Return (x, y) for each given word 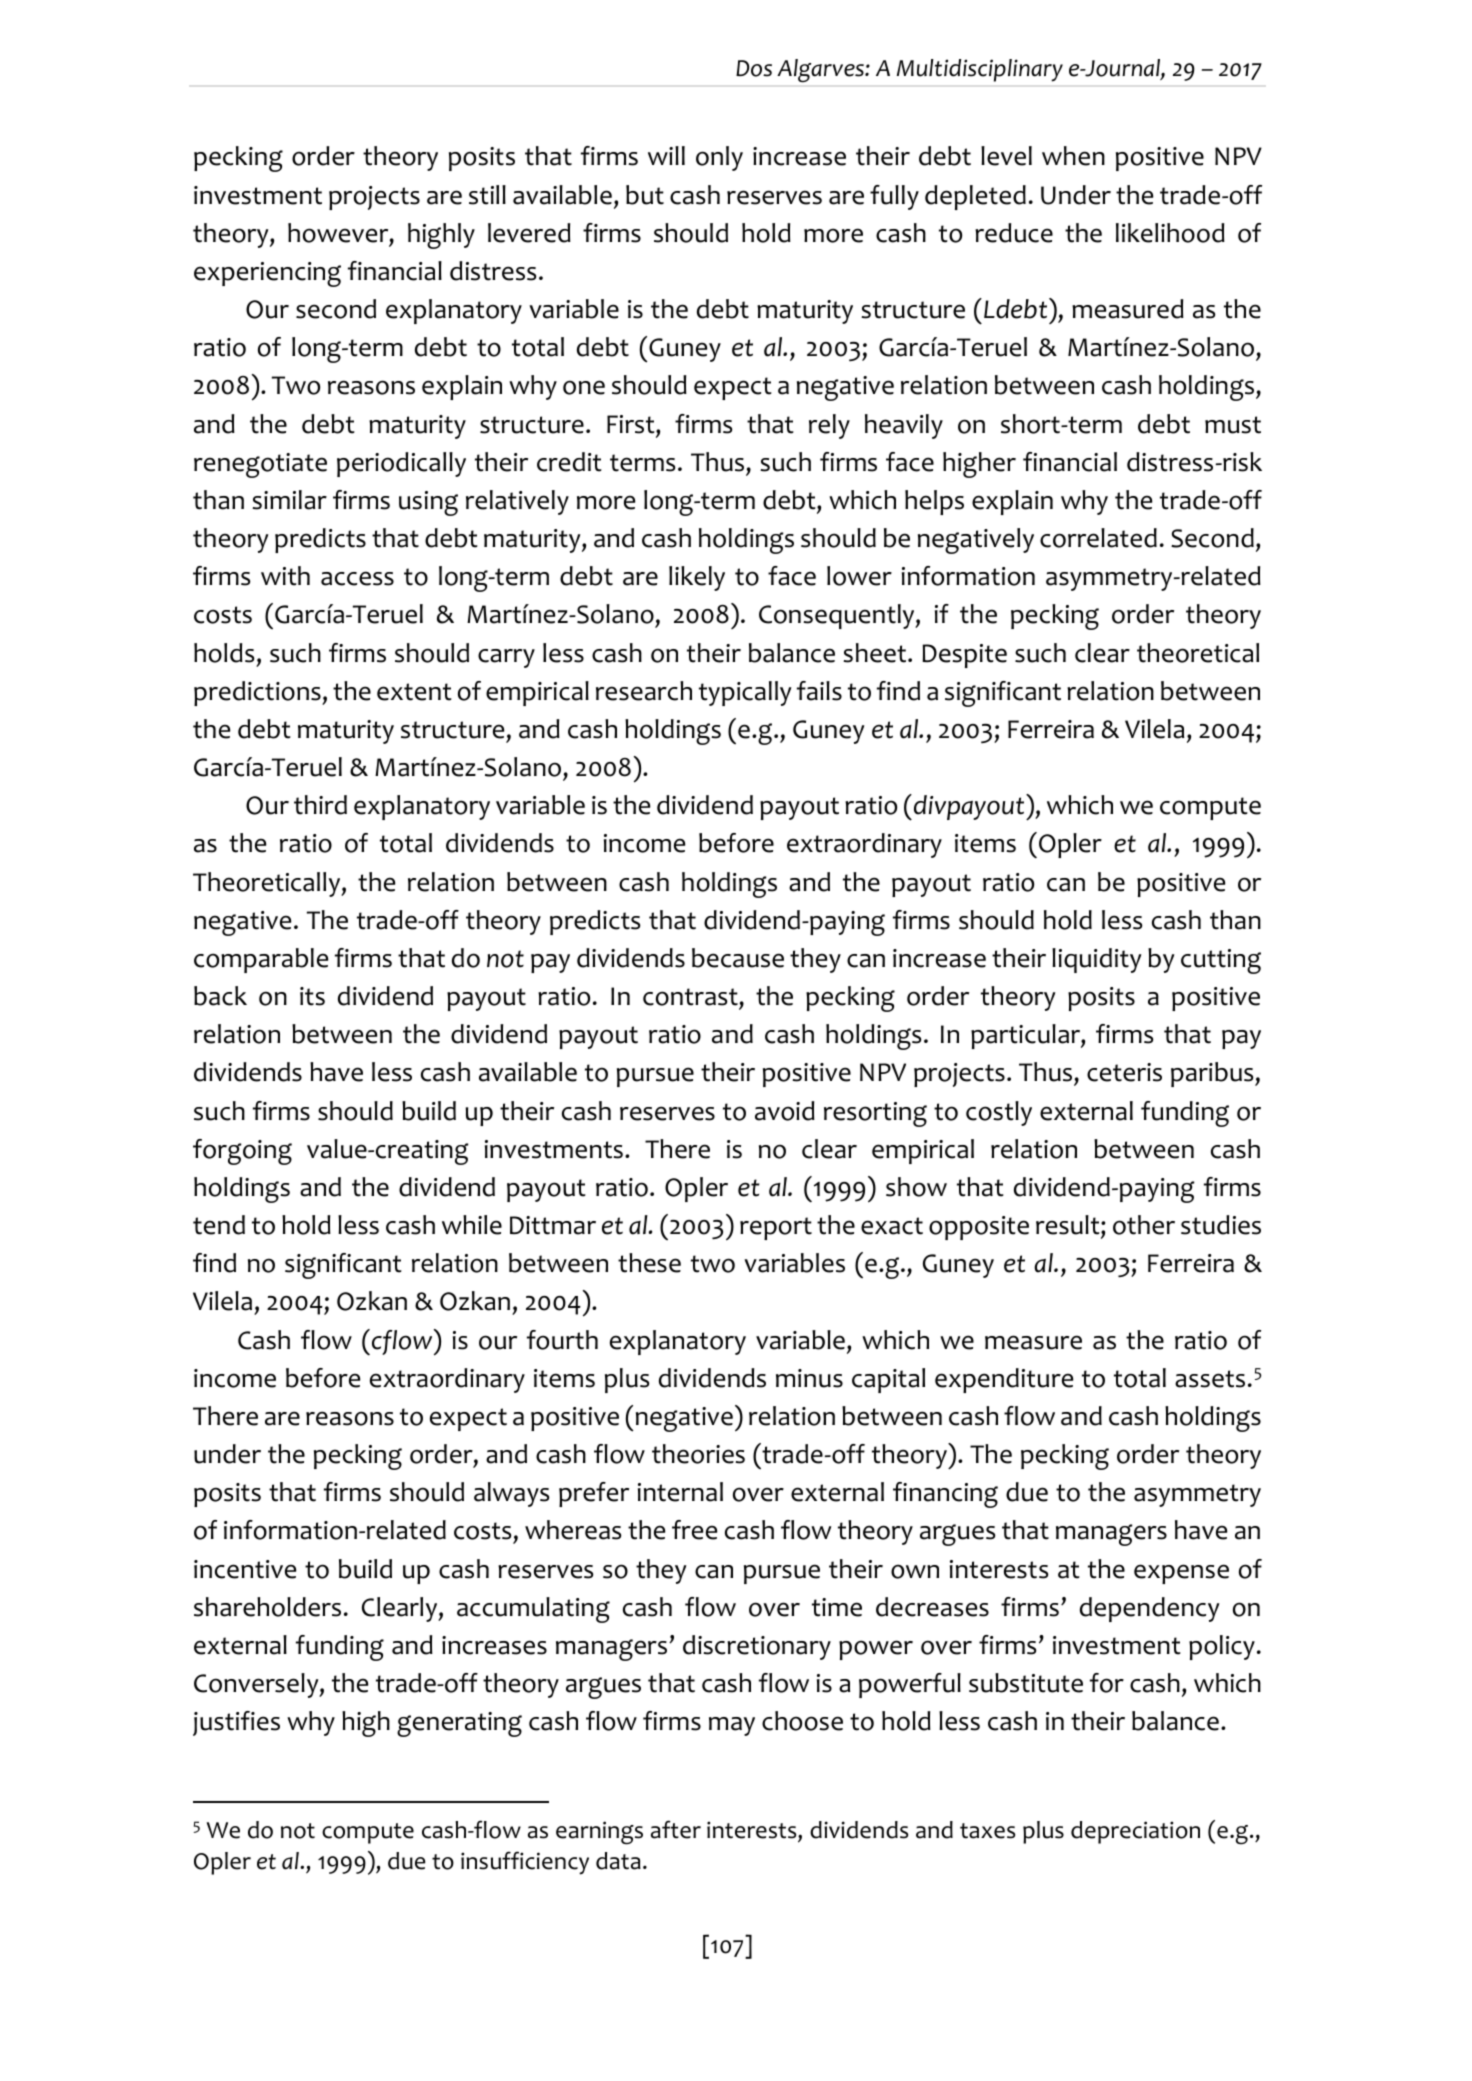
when (1073, 156)
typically (745, 693)
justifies (236, 1723)
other (1144, 1225)
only (719, 158)
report (776, 1228)
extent (414, 692)
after (676, 1829)
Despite (964, 656)
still (487, 195)
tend (219, 1225)
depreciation (1135, 1832)
